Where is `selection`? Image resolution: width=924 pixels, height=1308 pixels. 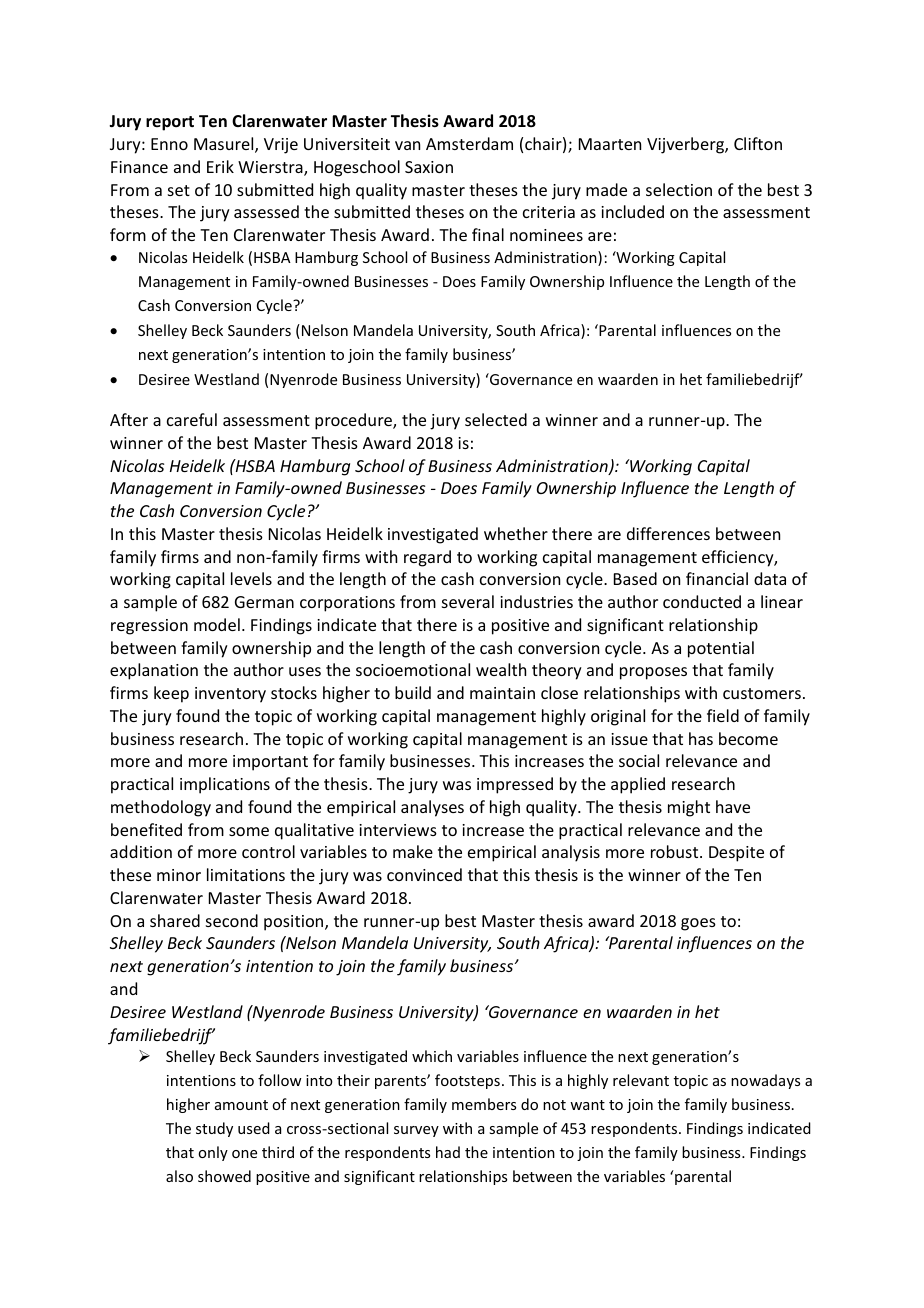
selection is located at coordinates (679, 189).
